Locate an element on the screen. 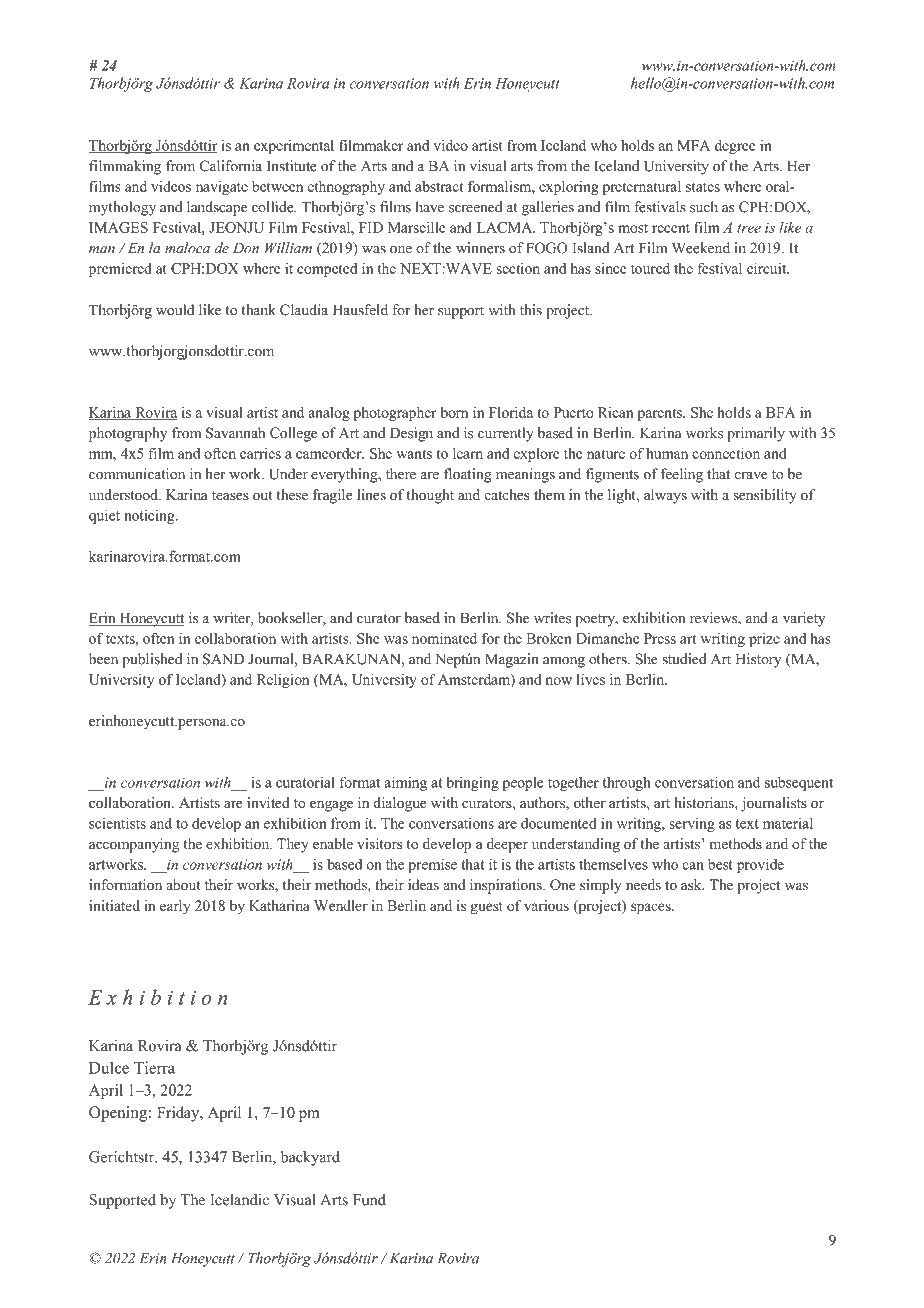 This screenshot has height=1308, width=924. sensibility is located at coordinates (765, 496).
